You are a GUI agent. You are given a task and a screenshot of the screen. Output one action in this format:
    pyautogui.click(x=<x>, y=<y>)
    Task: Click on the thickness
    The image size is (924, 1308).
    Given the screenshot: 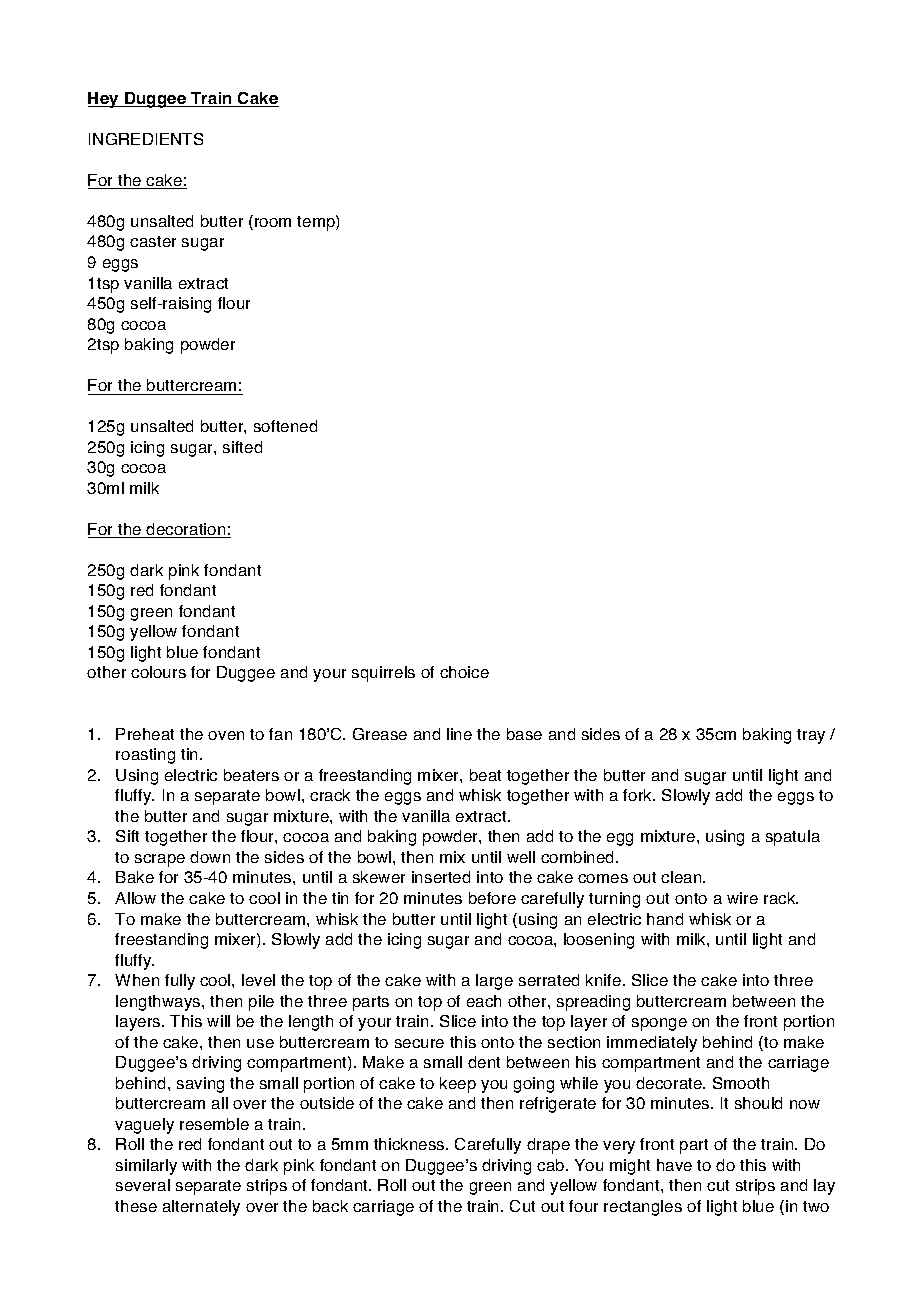 What is the action you would take?
    pyautogui.click(x=410, y=1144)
